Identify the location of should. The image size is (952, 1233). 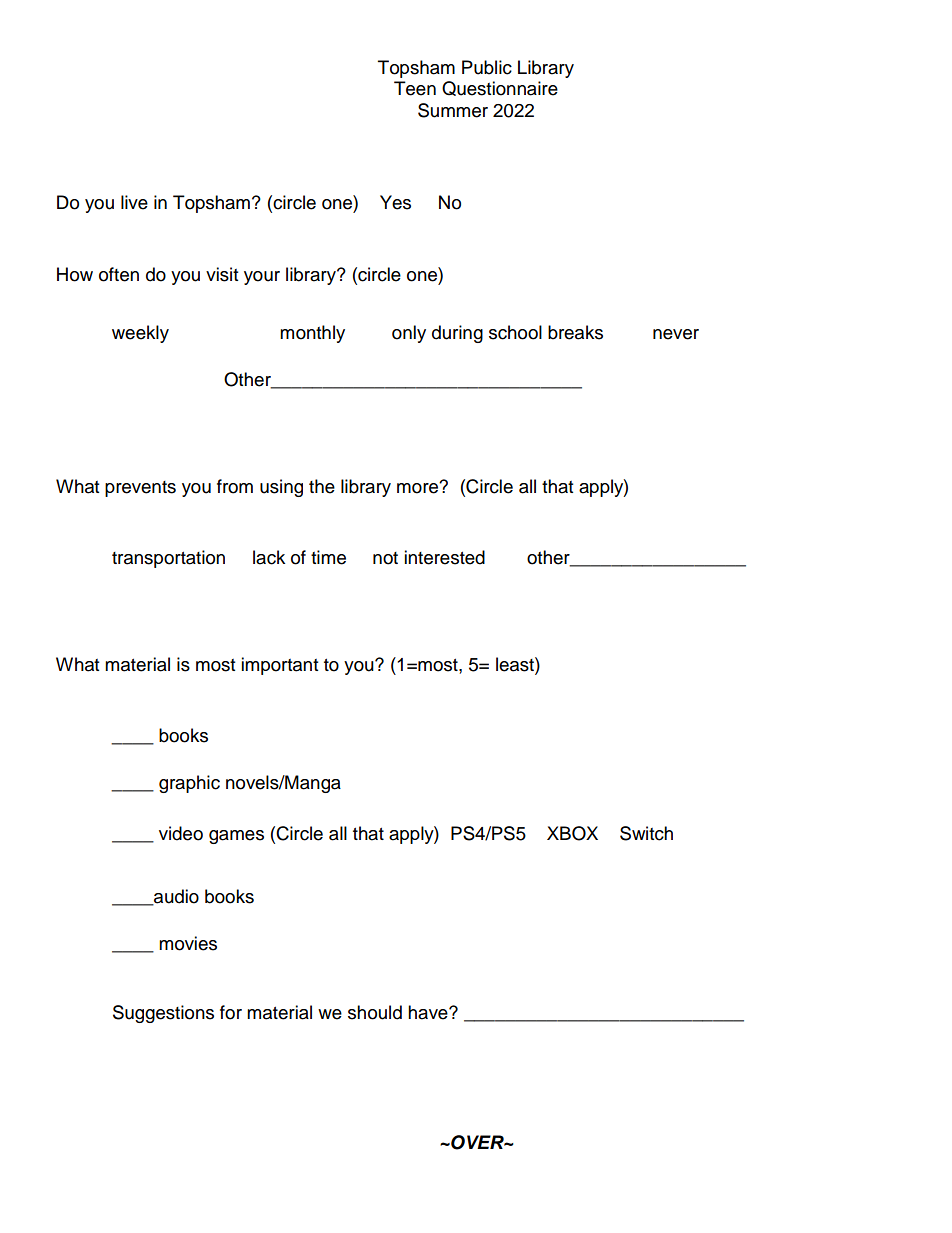
(375, 1012).
